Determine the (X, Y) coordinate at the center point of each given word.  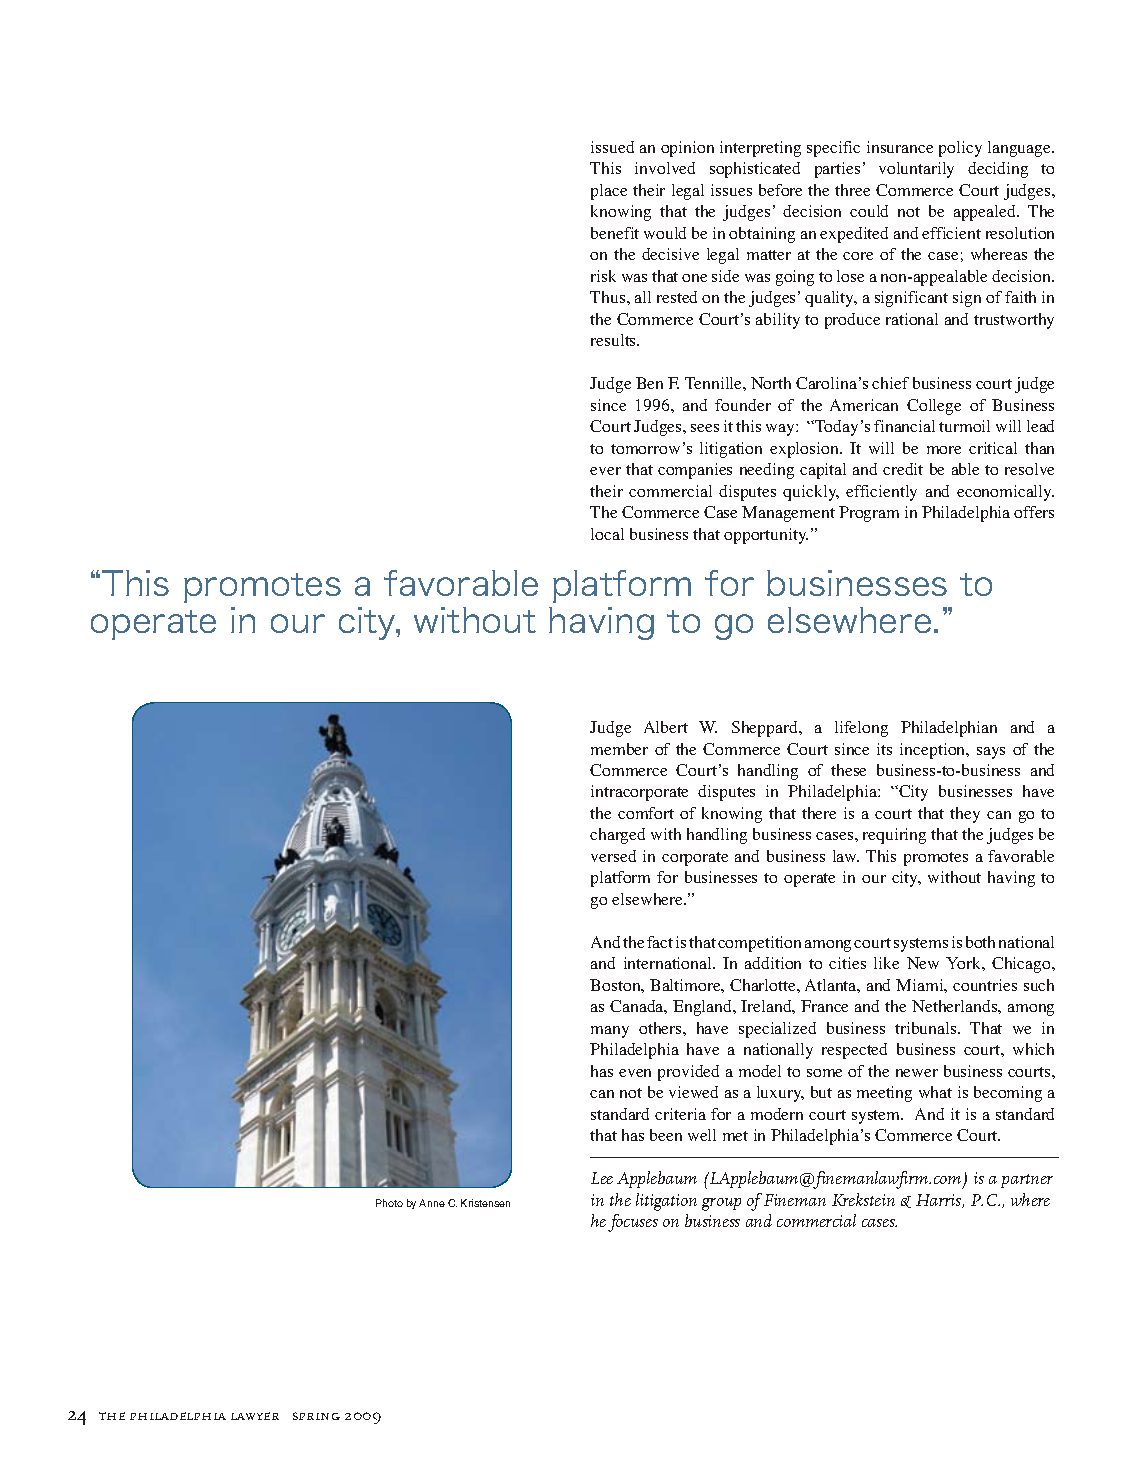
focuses (633, 1223)
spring (316, 1416)
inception (934, 751)
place (609, 192)
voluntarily (916, 170)
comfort (646, 813)
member (619, 749)
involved (665, 168)
